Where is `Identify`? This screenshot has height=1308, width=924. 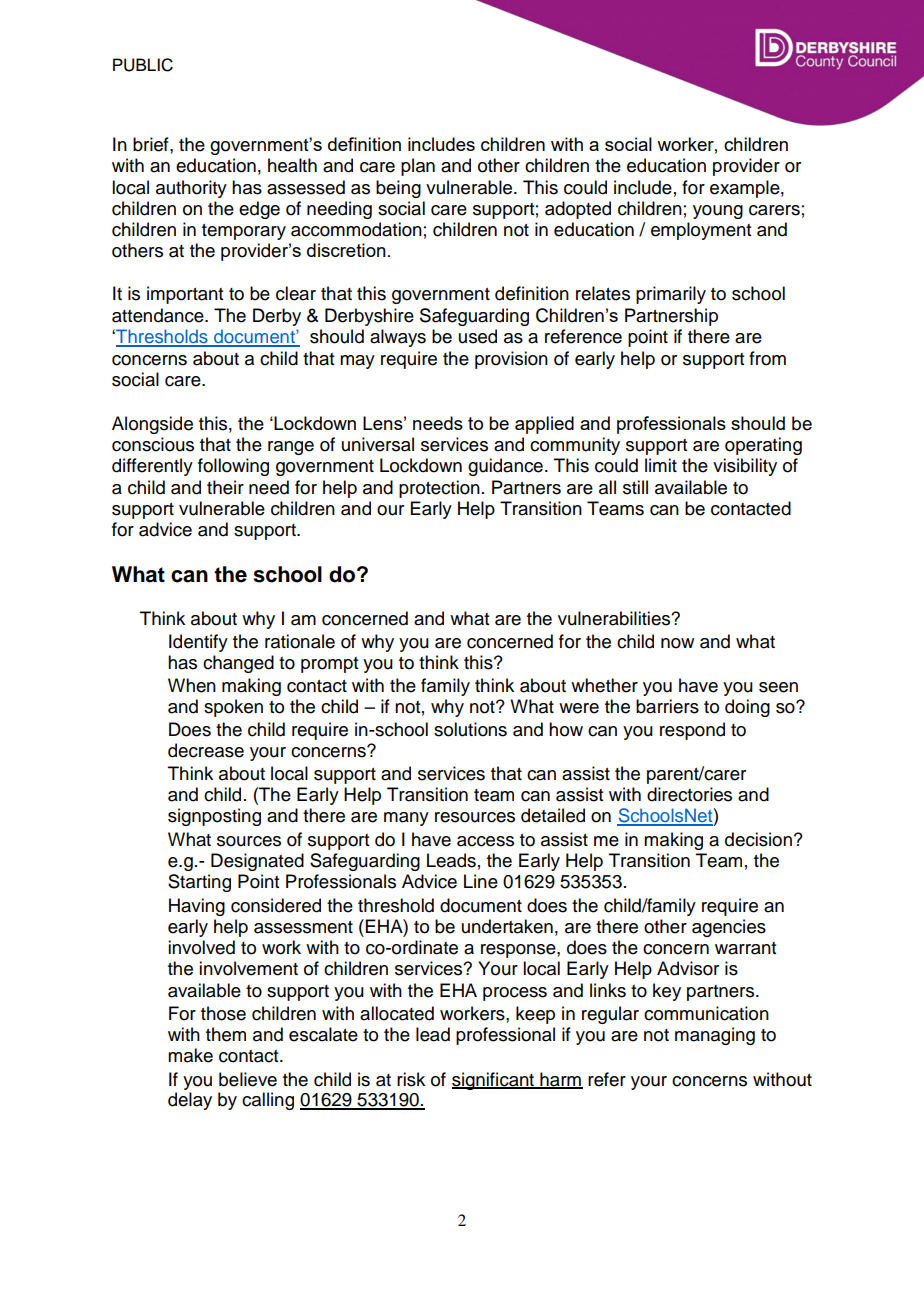 Identify is located at coordinates (198, 643).
